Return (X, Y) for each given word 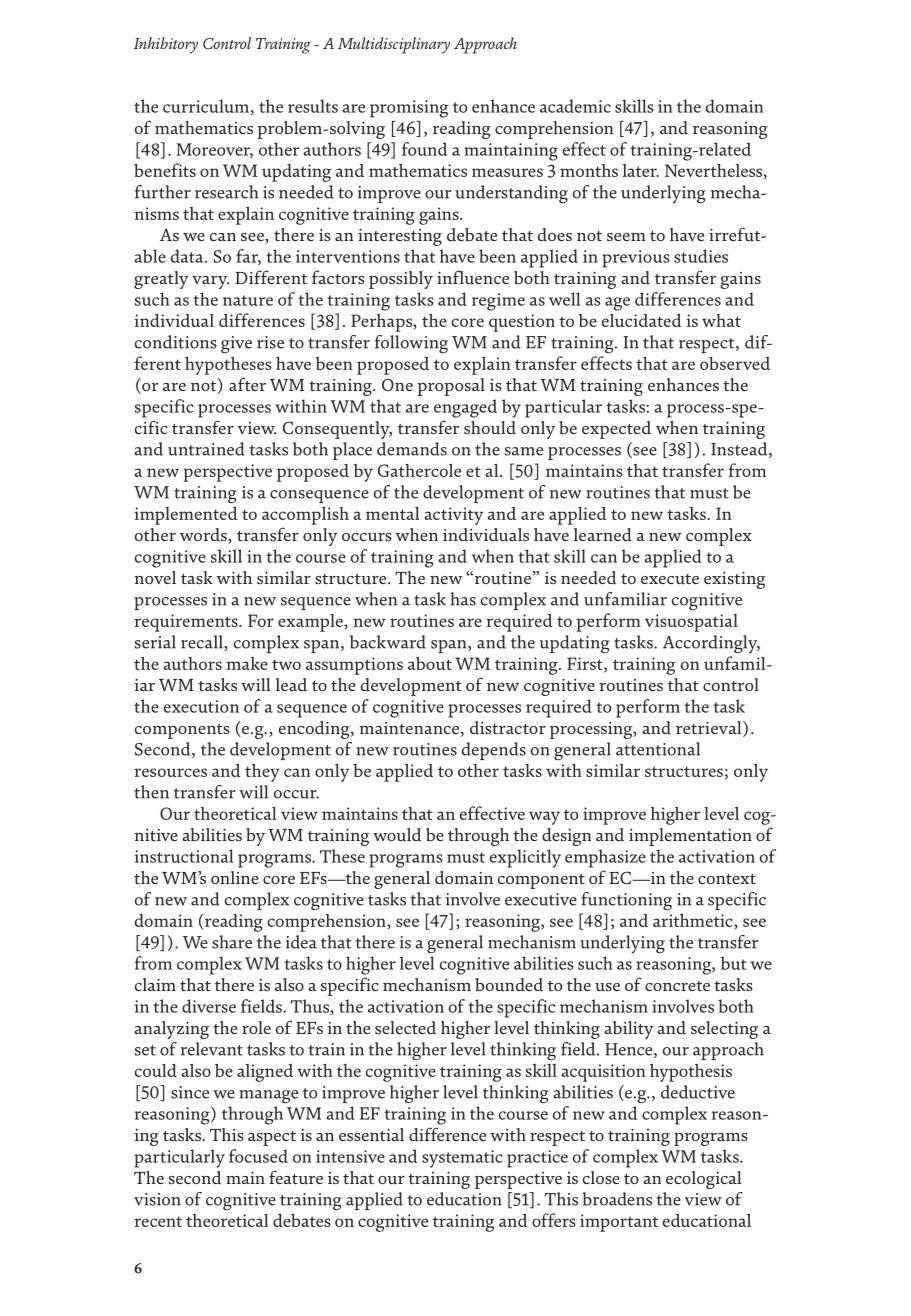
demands (412, 449)
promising (409, 109)
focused (258, 1156)
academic (575, 106)
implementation (690, 837)
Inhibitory (166, 45)
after (247, 384)
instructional (184, 856)
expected (616, 430)
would (397, 835)
